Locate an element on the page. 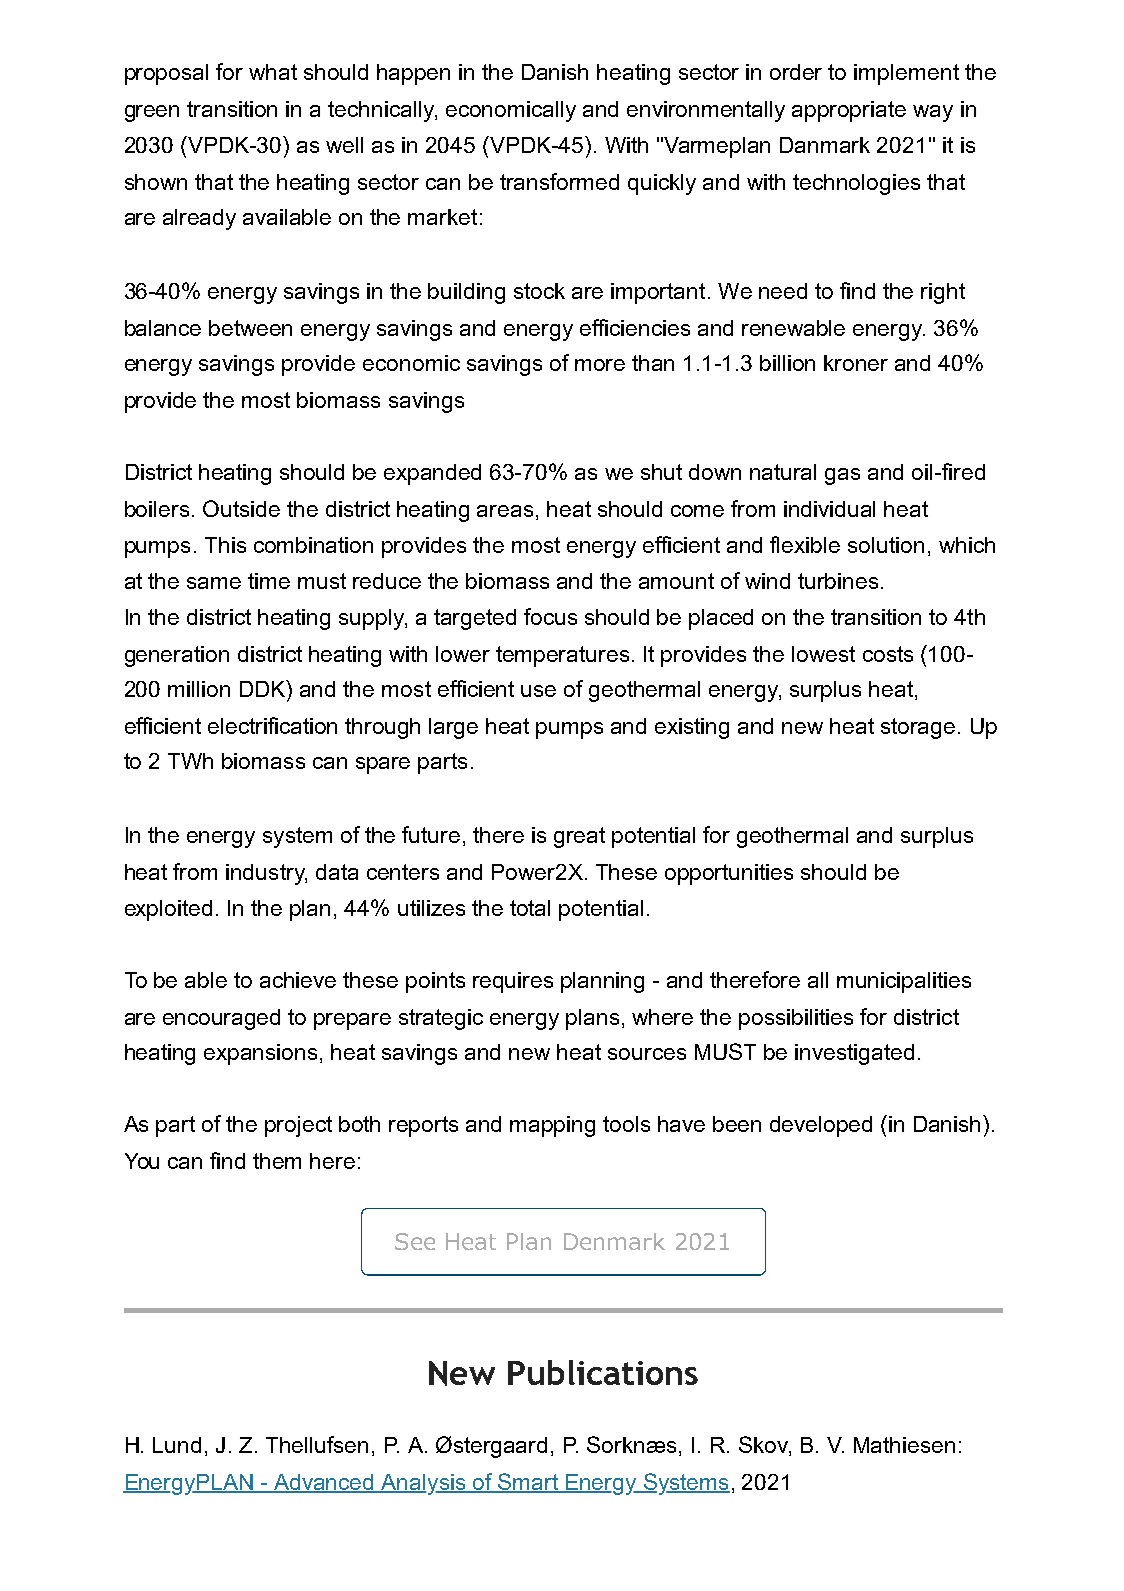 The height and width of the image is (1591, 1124). Smart is located at coordinates (528, 1482).
